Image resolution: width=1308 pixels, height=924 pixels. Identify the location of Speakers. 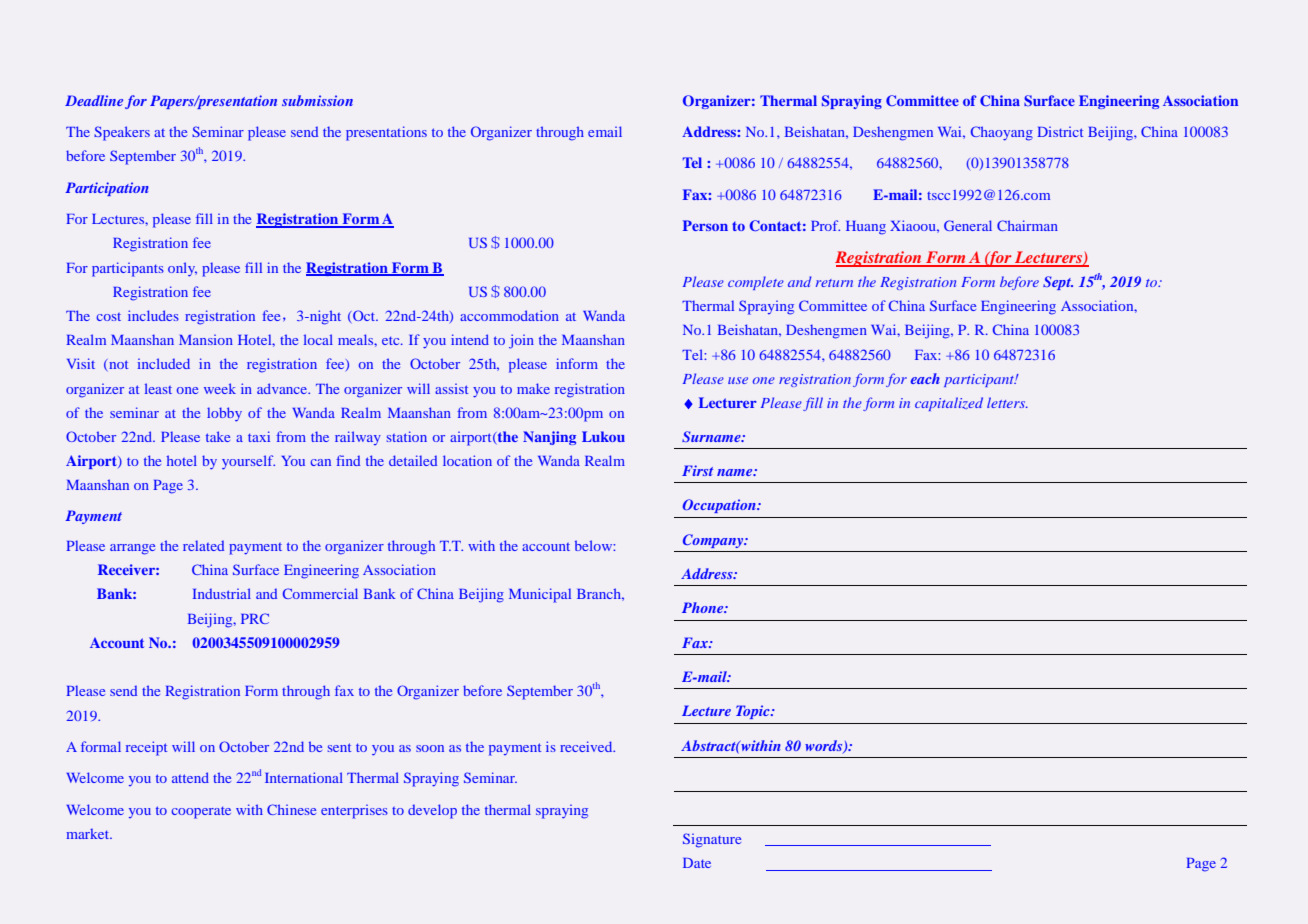
(122, 133).
